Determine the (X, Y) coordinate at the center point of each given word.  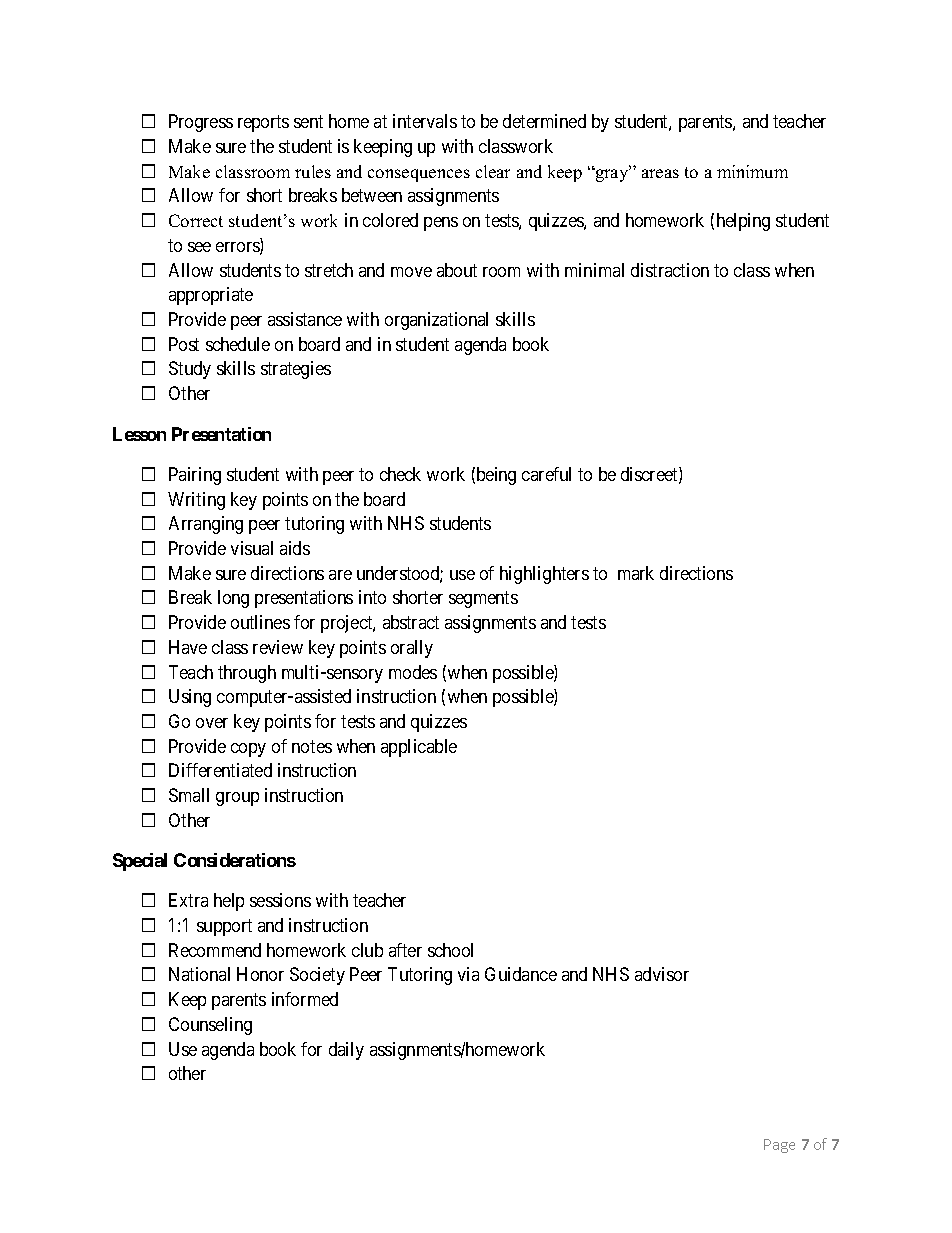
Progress (201, 123)
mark (636, 573)
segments (483, 599)
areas (660, 173)
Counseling (210, 1026)
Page (779, 1146)
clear (493, 171)
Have (188, 647)
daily (346, 1051)
